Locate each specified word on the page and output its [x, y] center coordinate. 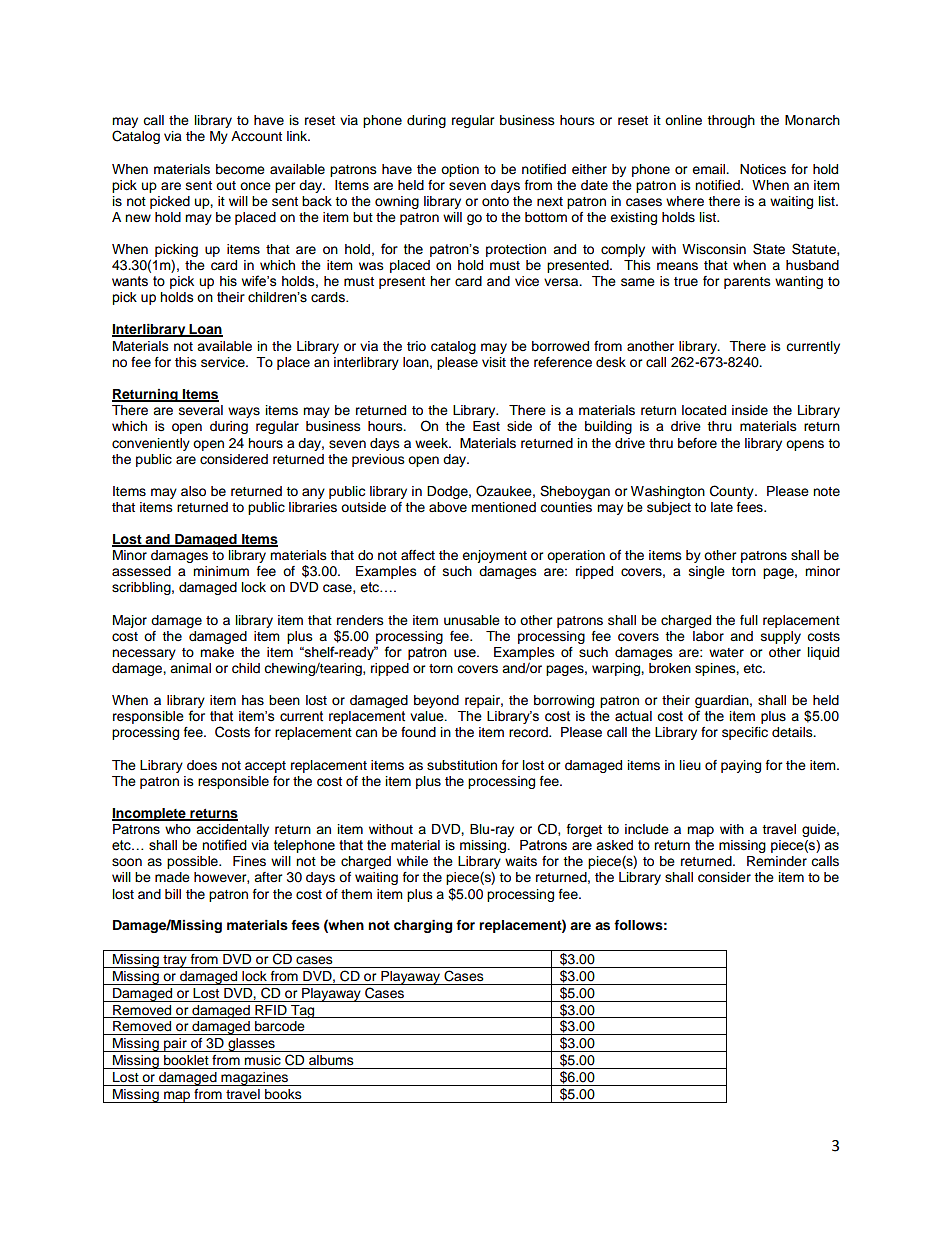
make [217, 652]
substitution [462, 765]
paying [741, 766]
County [733, 492]
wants [130, 281]
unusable [472, 620]
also [193, 491]
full [749, 620]
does [202, 765]
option [460, 170]
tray [175, 961]
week [433, 443]
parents [747, 283]
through [731, 121]
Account [256, 136]
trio [416, 346]
